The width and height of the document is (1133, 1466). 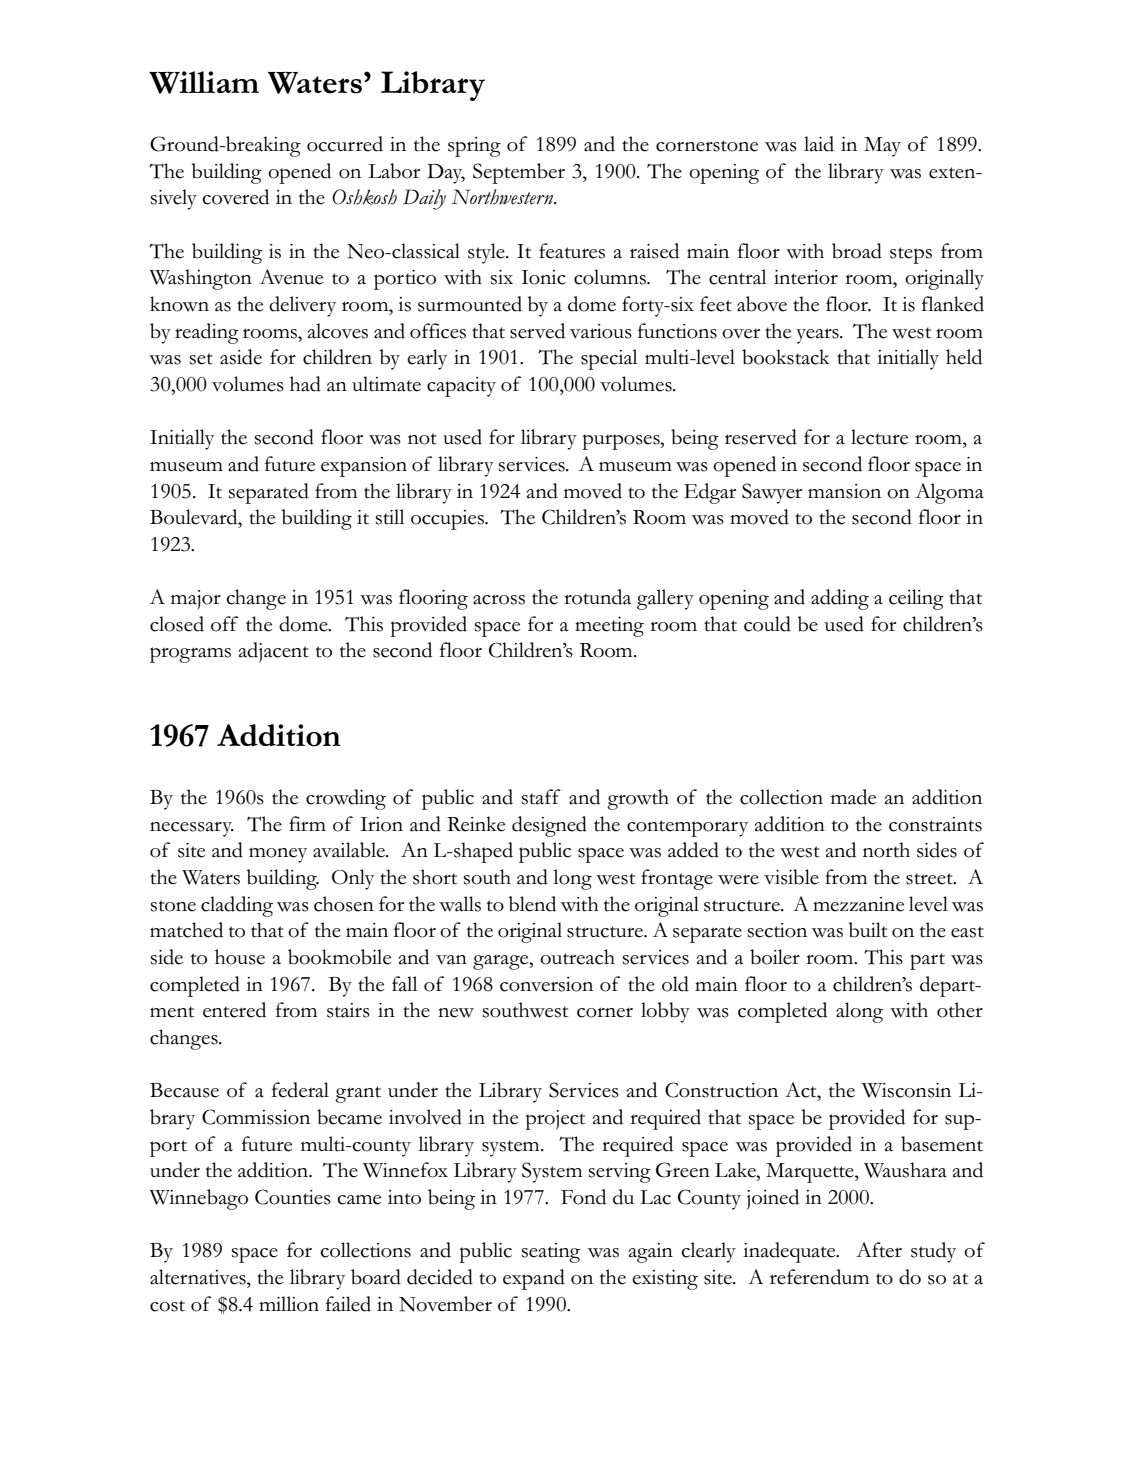 What do you see at coordinates (546, 984) in the document?
I see `conversion` at bounding box center [546, 984].
